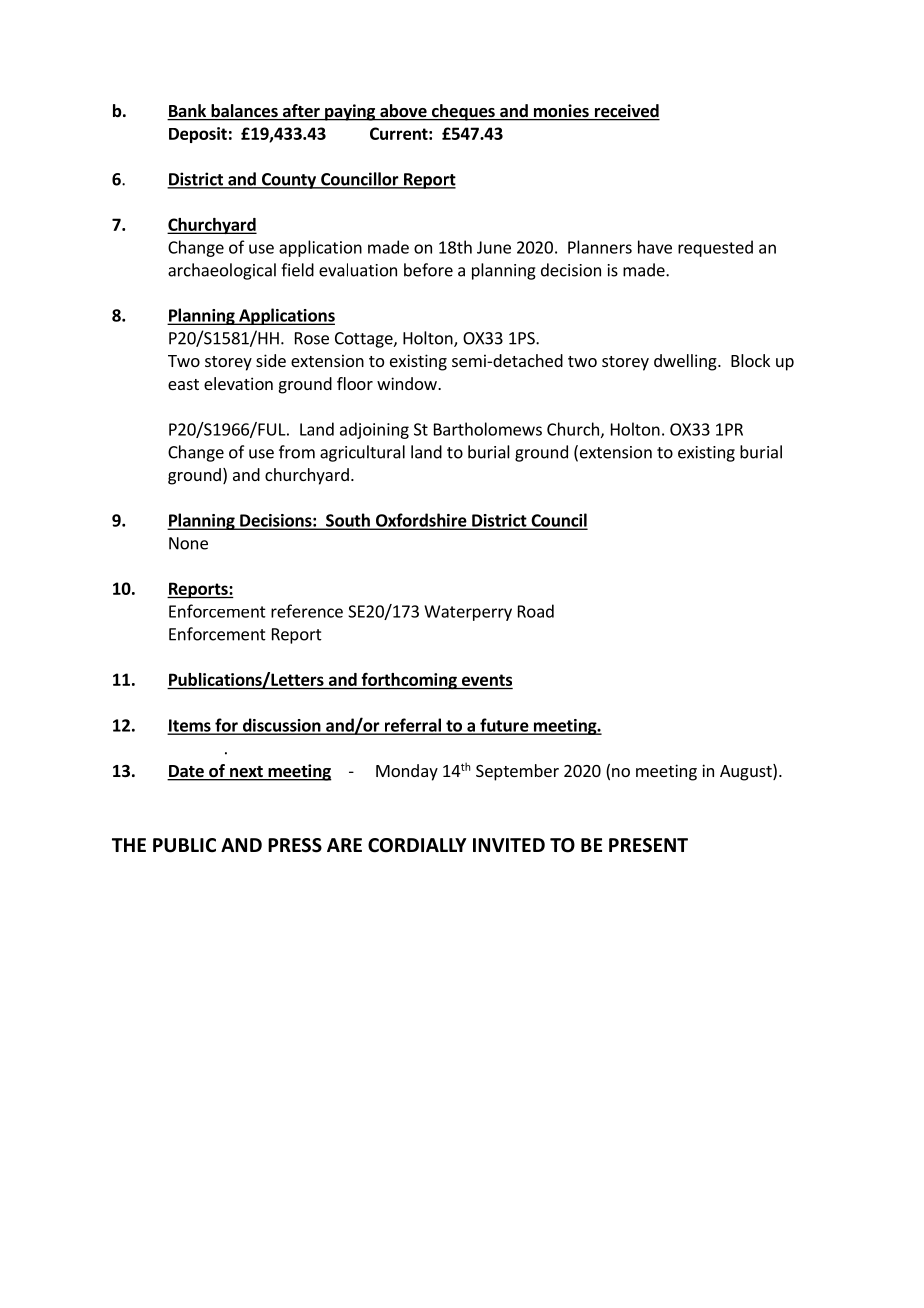 The height and width of the screenshot is (1308, 924). I want to click on None, so click(188, 543).
